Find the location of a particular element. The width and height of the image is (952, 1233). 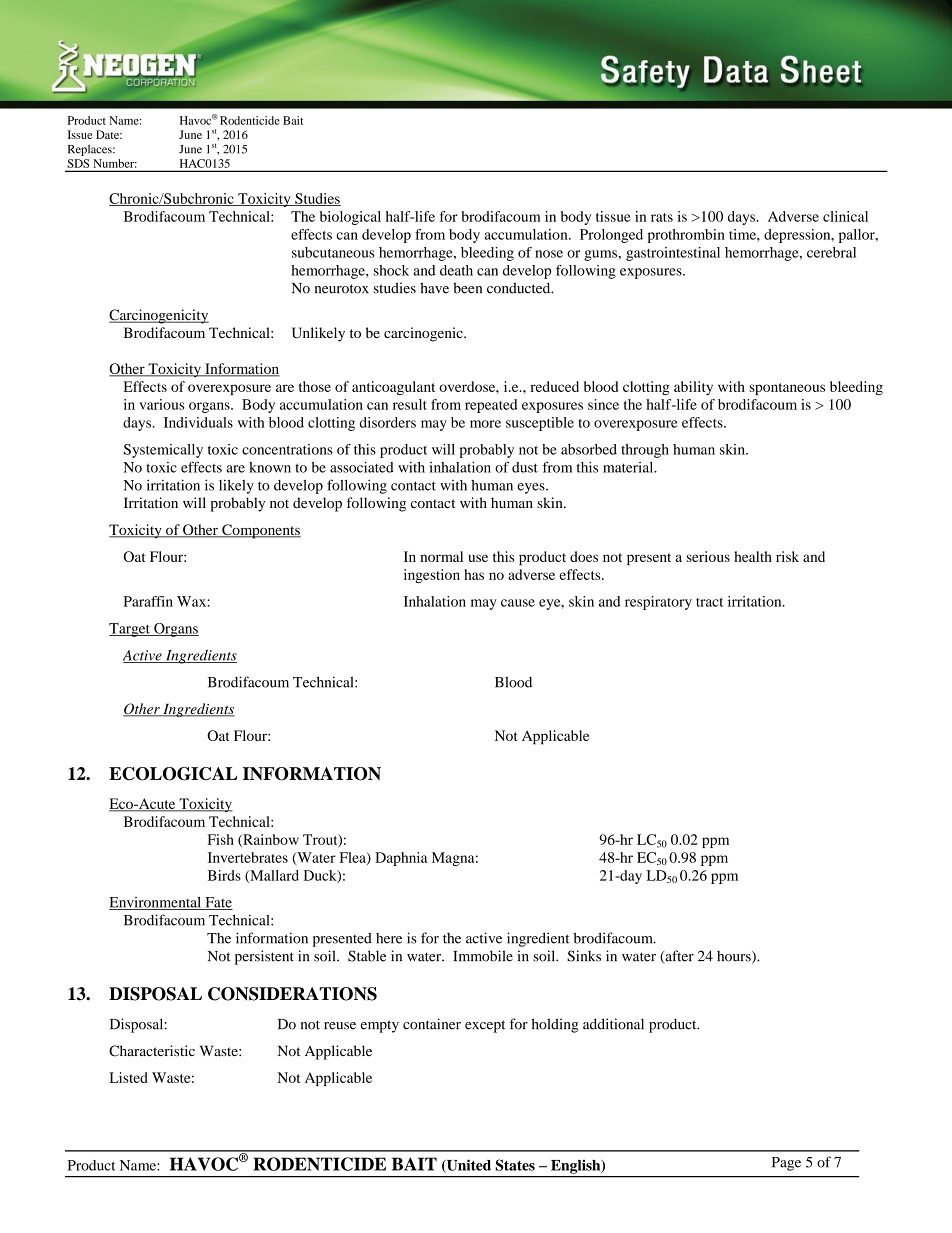

eyes is located at coordinates (532, 488).
